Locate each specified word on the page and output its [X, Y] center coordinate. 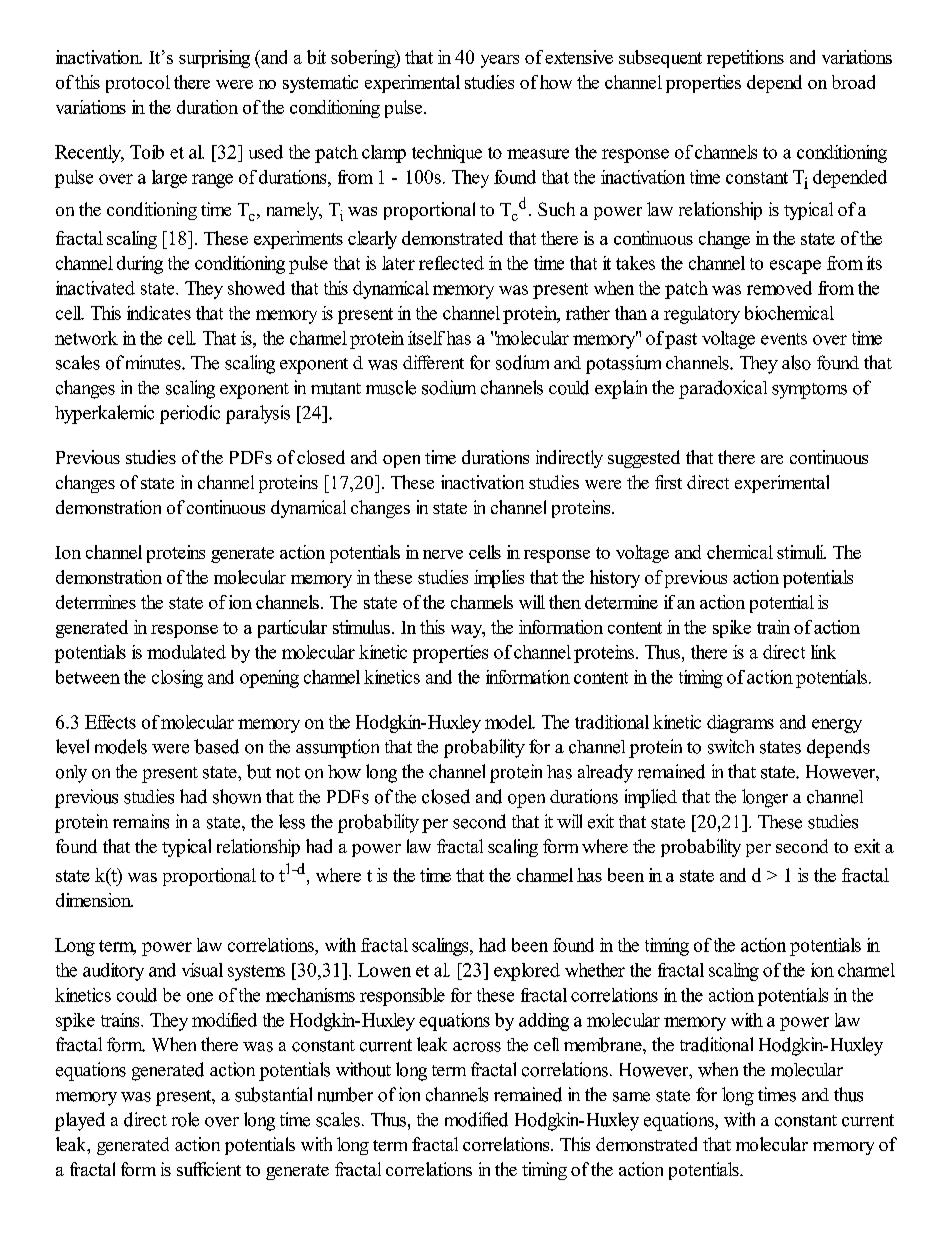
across [477, 1047]
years [500, 61]
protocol [138, 84]
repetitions [745, 59]
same [631, 1097]
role [185, 1119]
